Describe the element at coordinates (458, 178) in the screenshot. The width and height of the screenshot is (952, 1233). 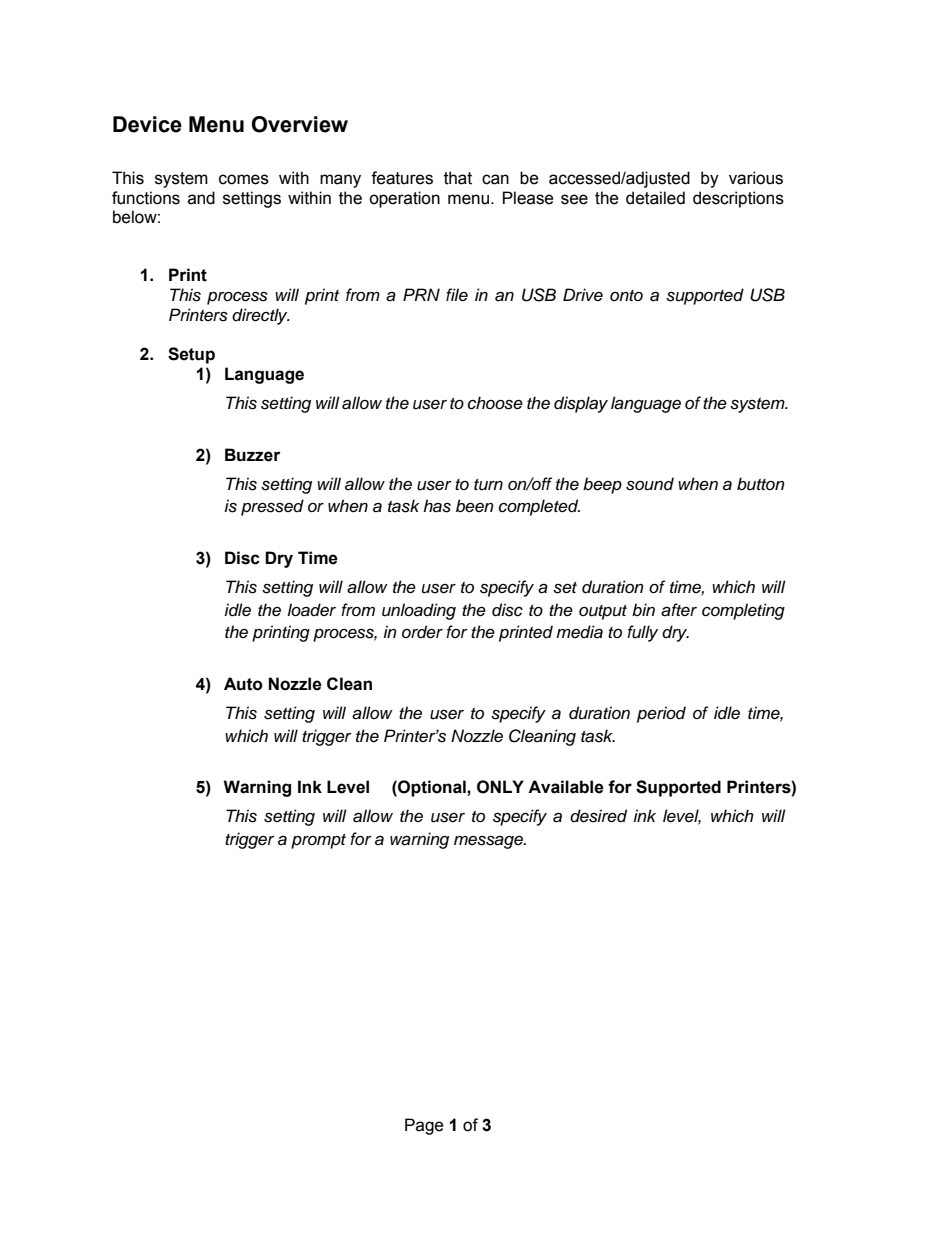
I see `that` at that location.
